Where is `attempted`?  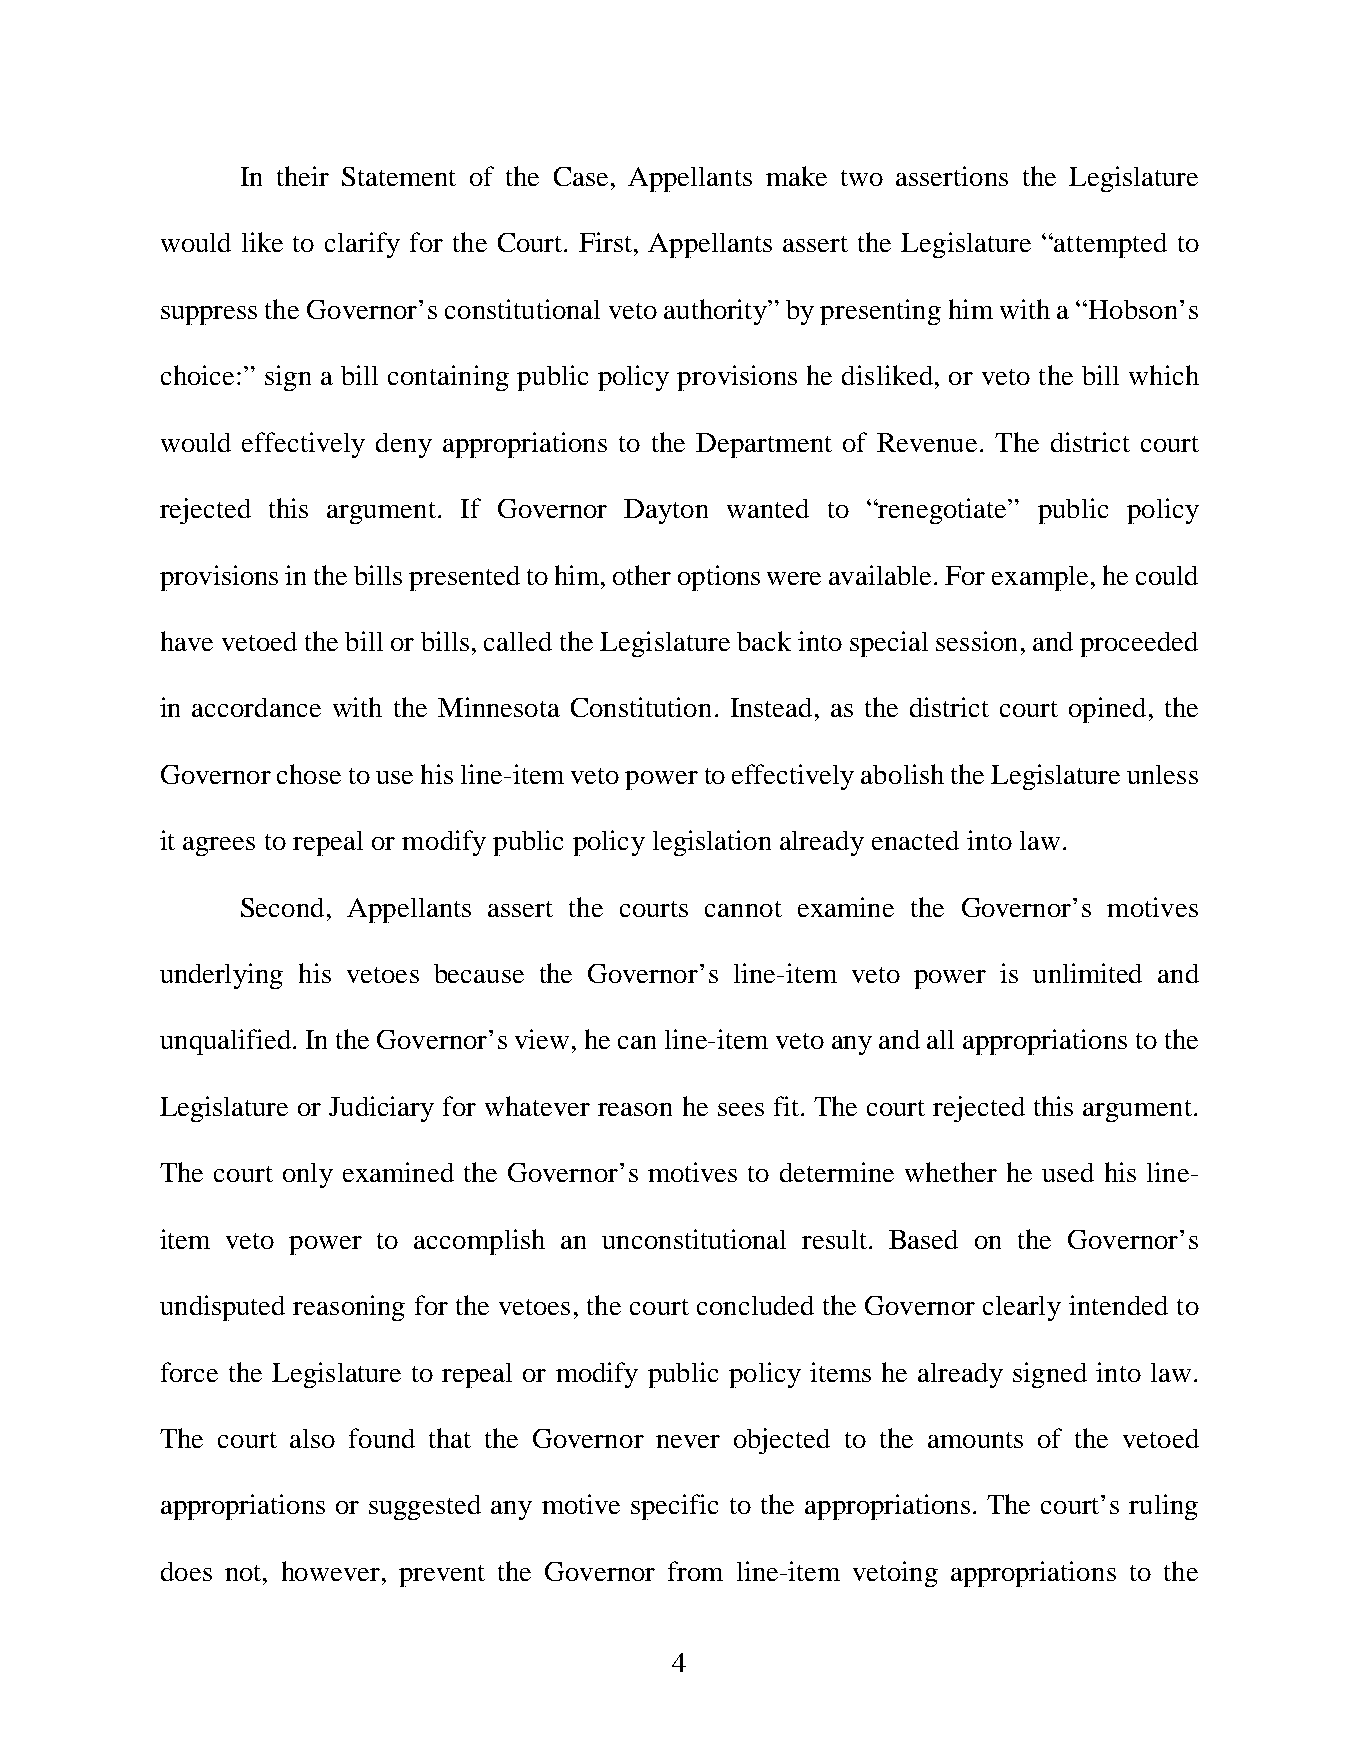 attempted is located at coordinates (1109, 245).
